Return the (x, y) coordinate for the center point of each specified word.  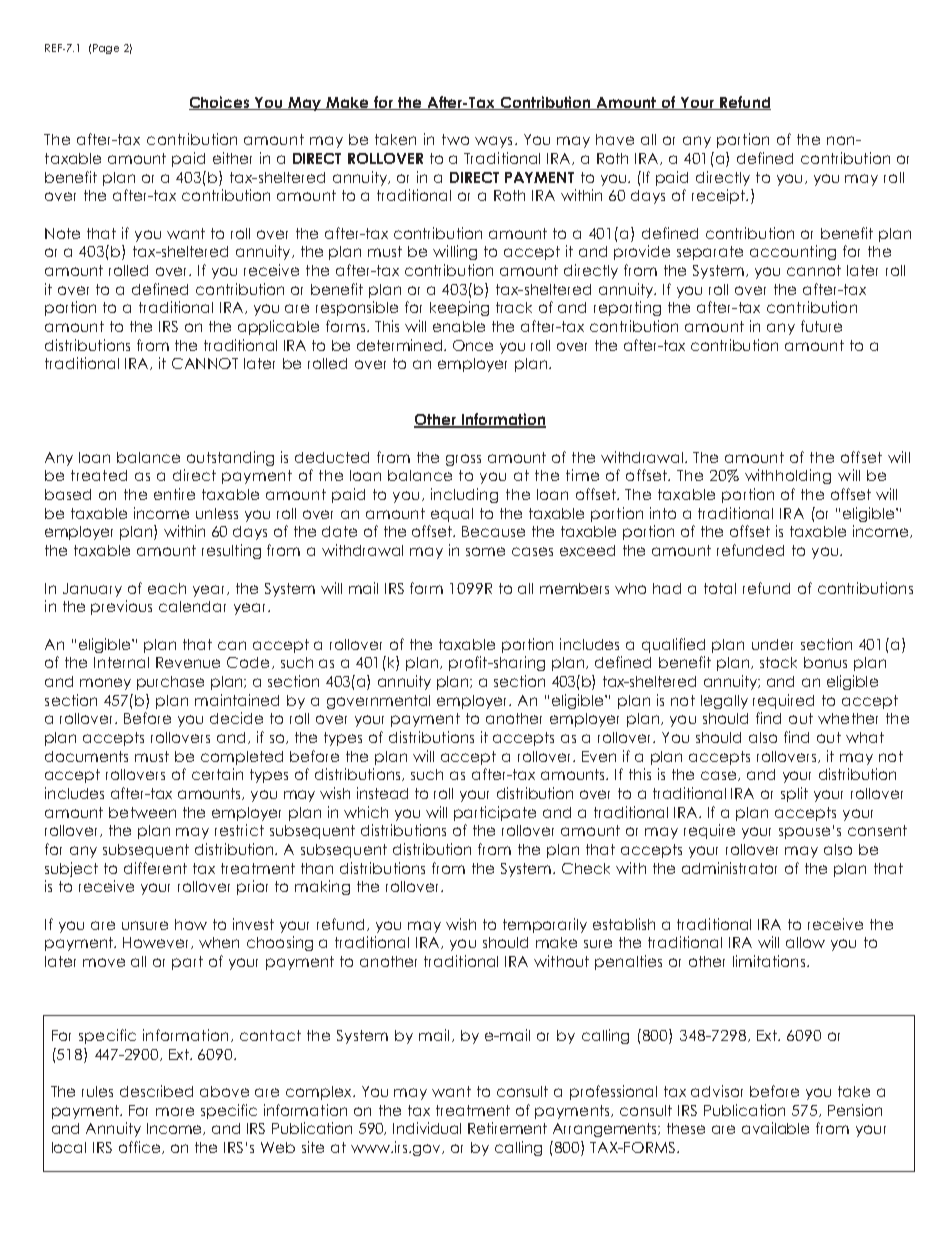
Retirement (507, 1128)
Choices (220, 103)
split (794, 794)
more (175, 1111)
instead (382, 793)
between (142, 812)
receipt (719, 196)
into (663, 513)
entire (174, 494)
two (455, 139)
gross (463, 460)
